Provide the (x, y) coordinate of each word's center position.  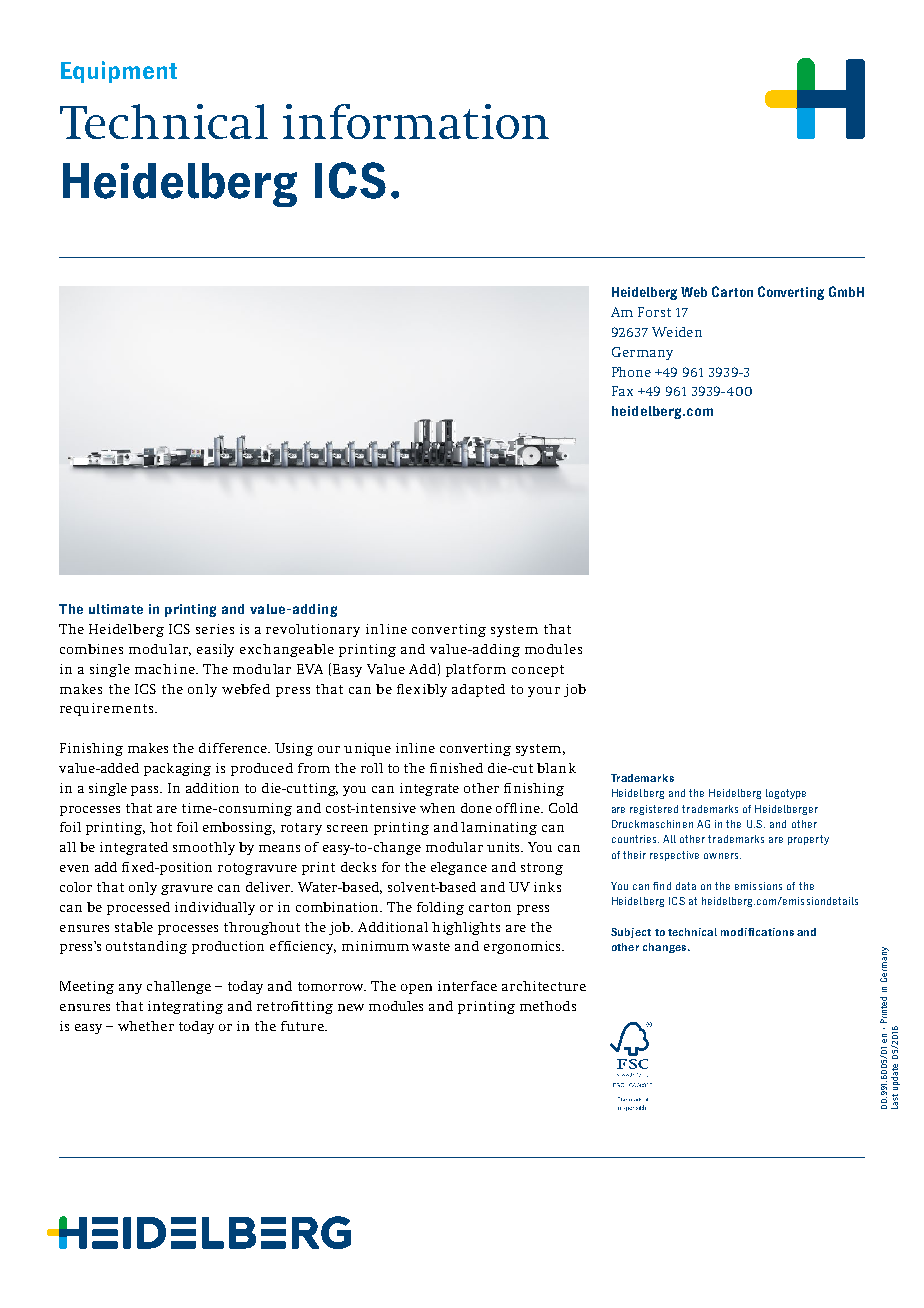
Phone (631, 372)
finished (456, 768)
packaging (177, 769)
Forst (654, 312)
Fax (622, 391)
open (416, 989)
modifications (757, 932)
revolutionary (313, 630)
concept (538, 671)
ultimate (116, 609)
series (215, 629)
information (416, 121)
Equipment (119, 72)
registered (654, 810)
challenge (179, 987)
